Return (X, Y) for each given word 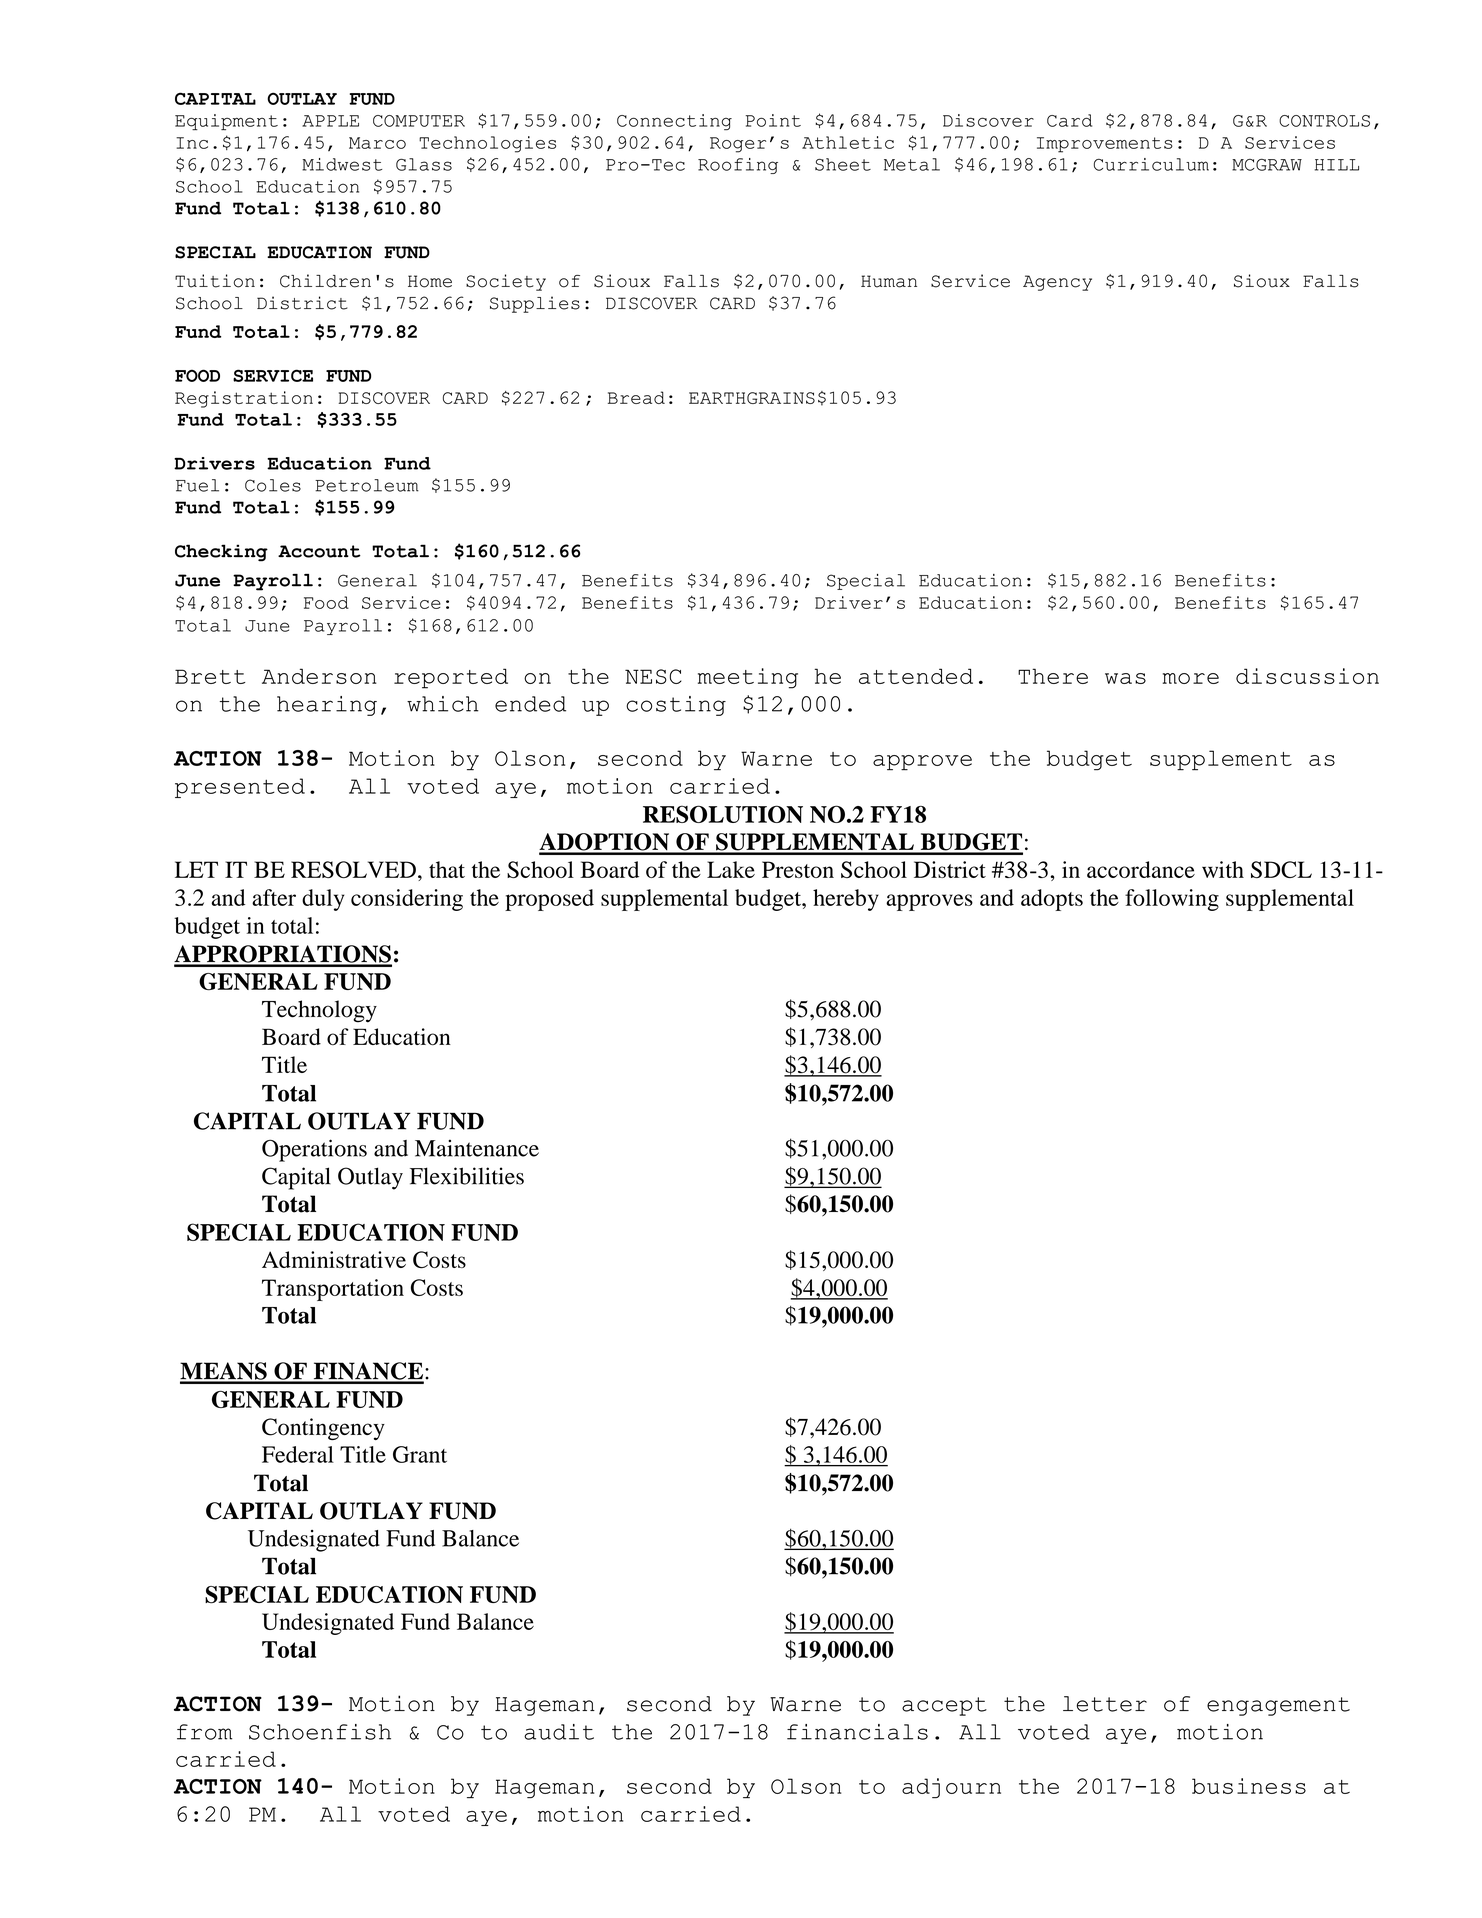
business (1249, 1786)
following (1172, 900)
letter (1105, 1704)
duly (323, 900)
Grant (420, 1454)
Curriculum (1151, 164)
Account (319, 551)
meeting (748, 678)
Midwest (342, 164)
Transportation (333, 1290)
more (1191, 678)
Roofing (738, 166)
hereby (846, 900)
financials (857, 1732)
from (204, 1732)
